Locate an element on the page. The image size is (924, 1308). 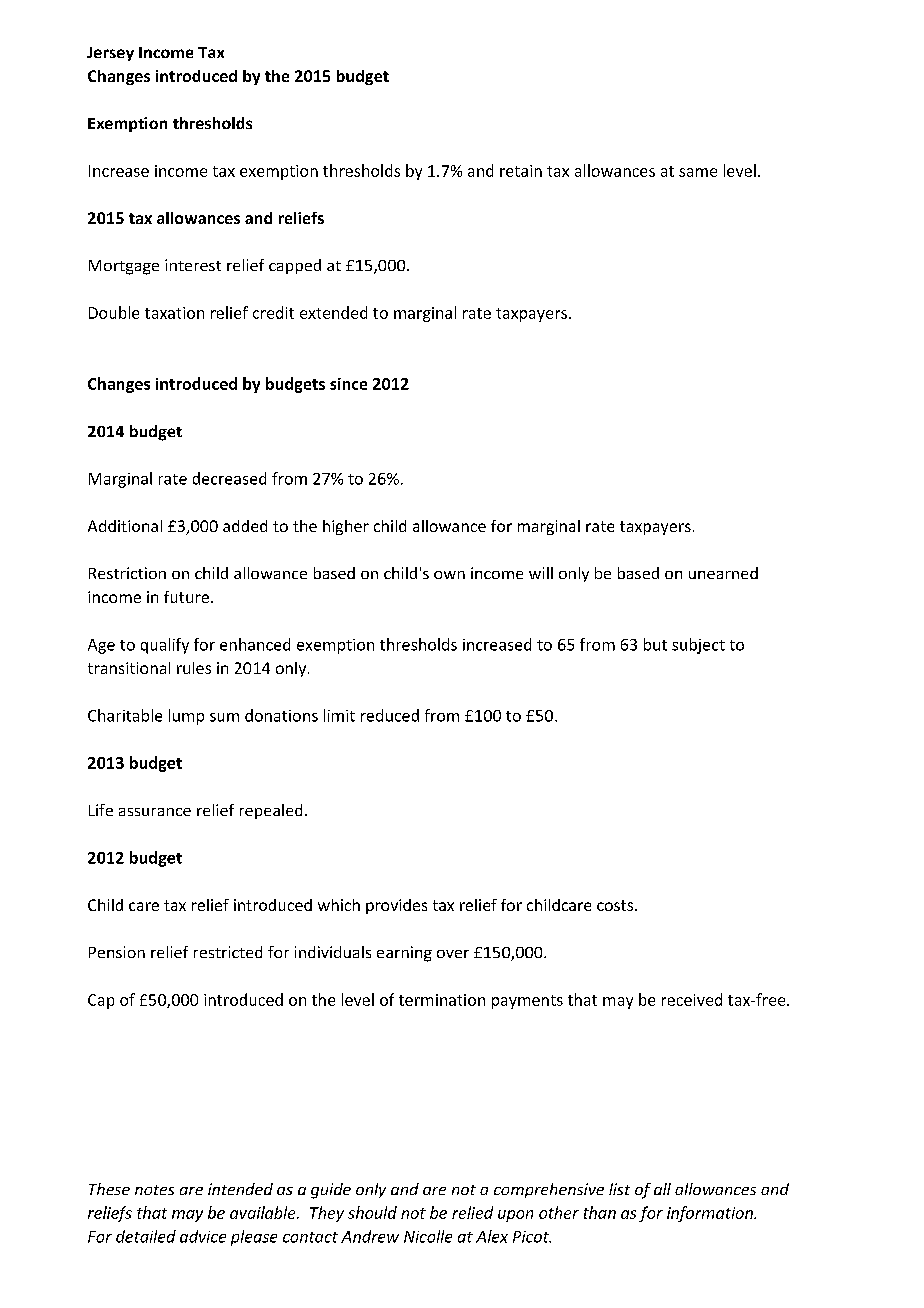
Jersey is located at coordinates (110, 54).
